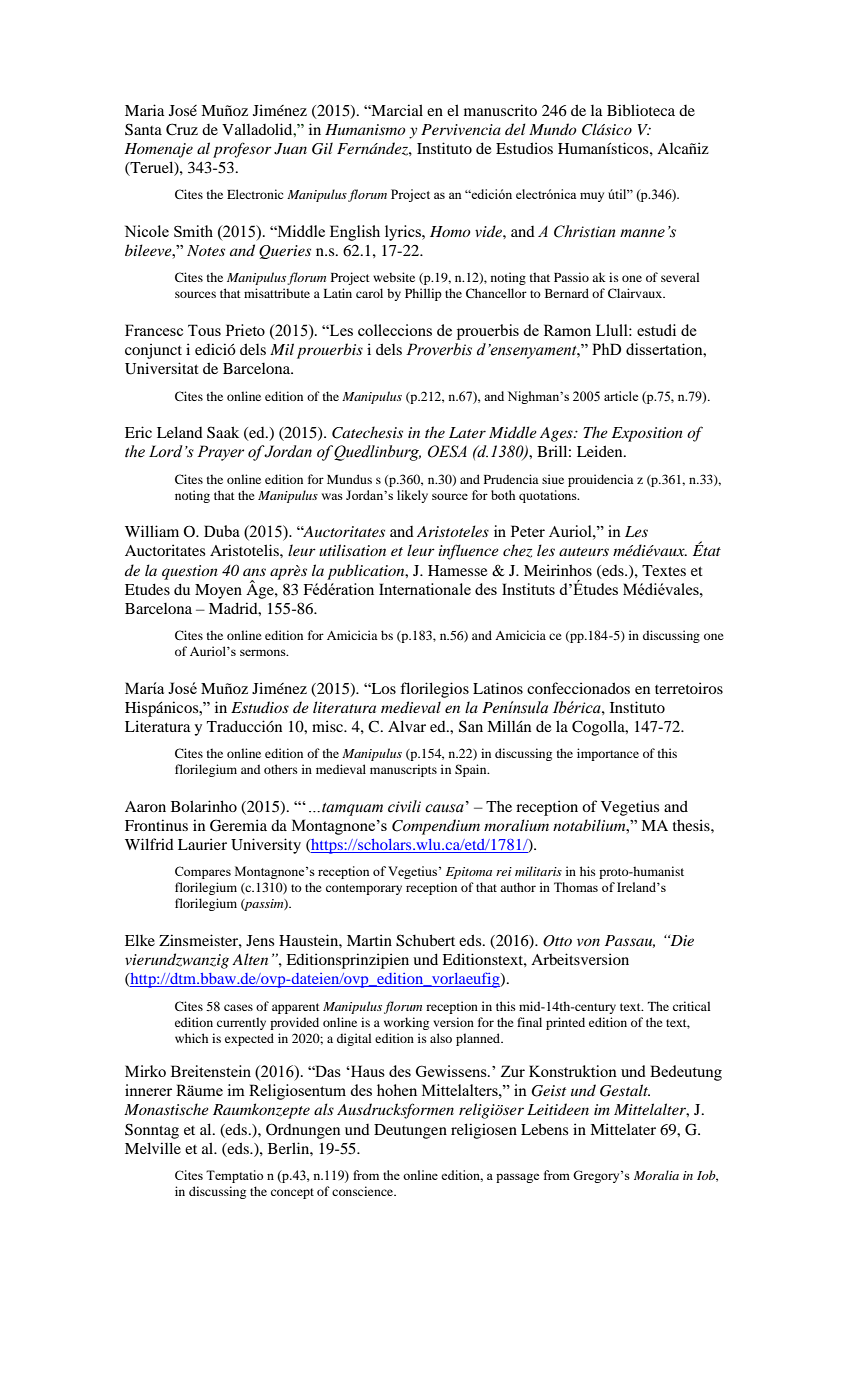 This screenshot has height=1400, width=849. I want to click on conscience, so click(364, 1191).
